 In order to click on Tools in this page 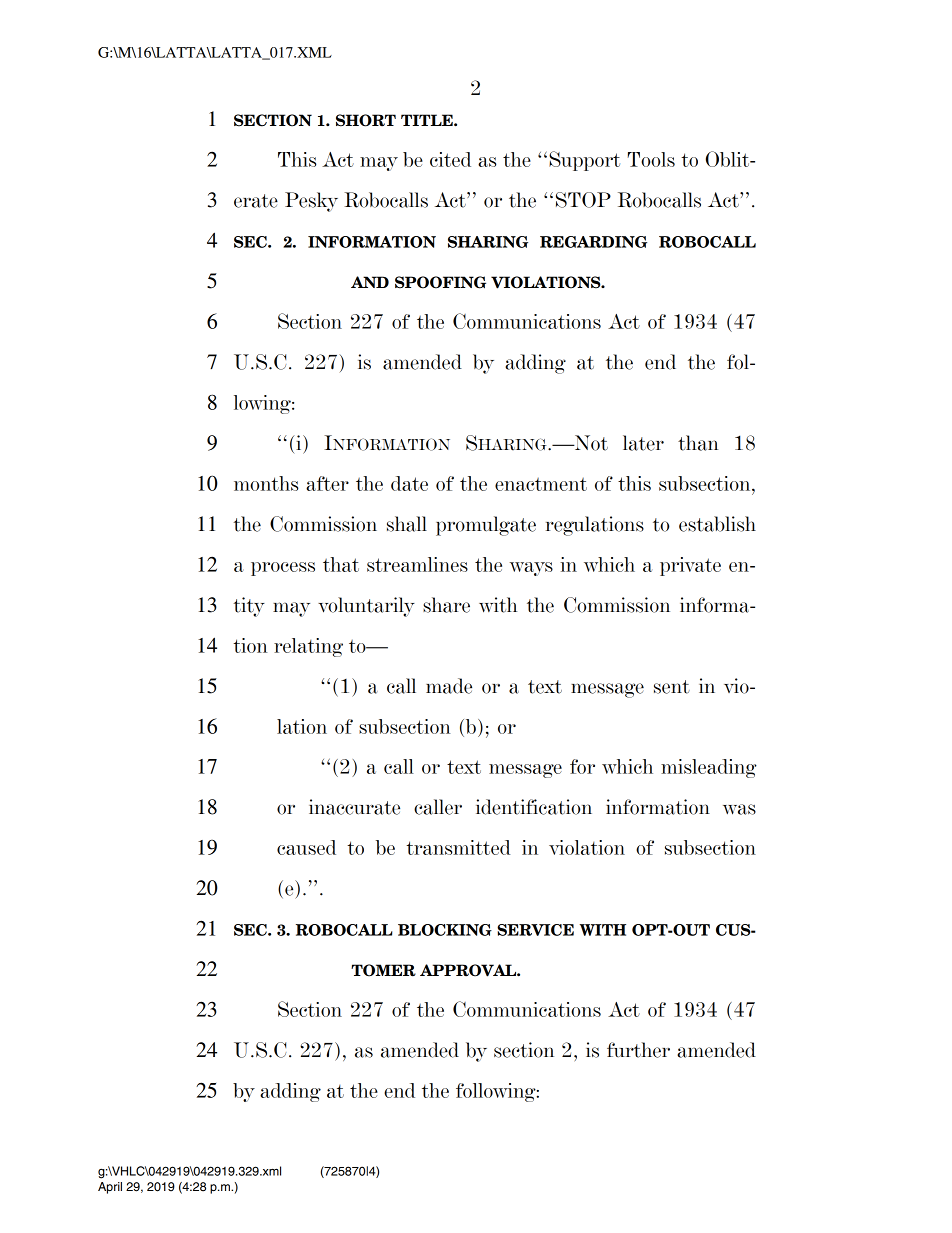, I will do `click(651, 159)`.
